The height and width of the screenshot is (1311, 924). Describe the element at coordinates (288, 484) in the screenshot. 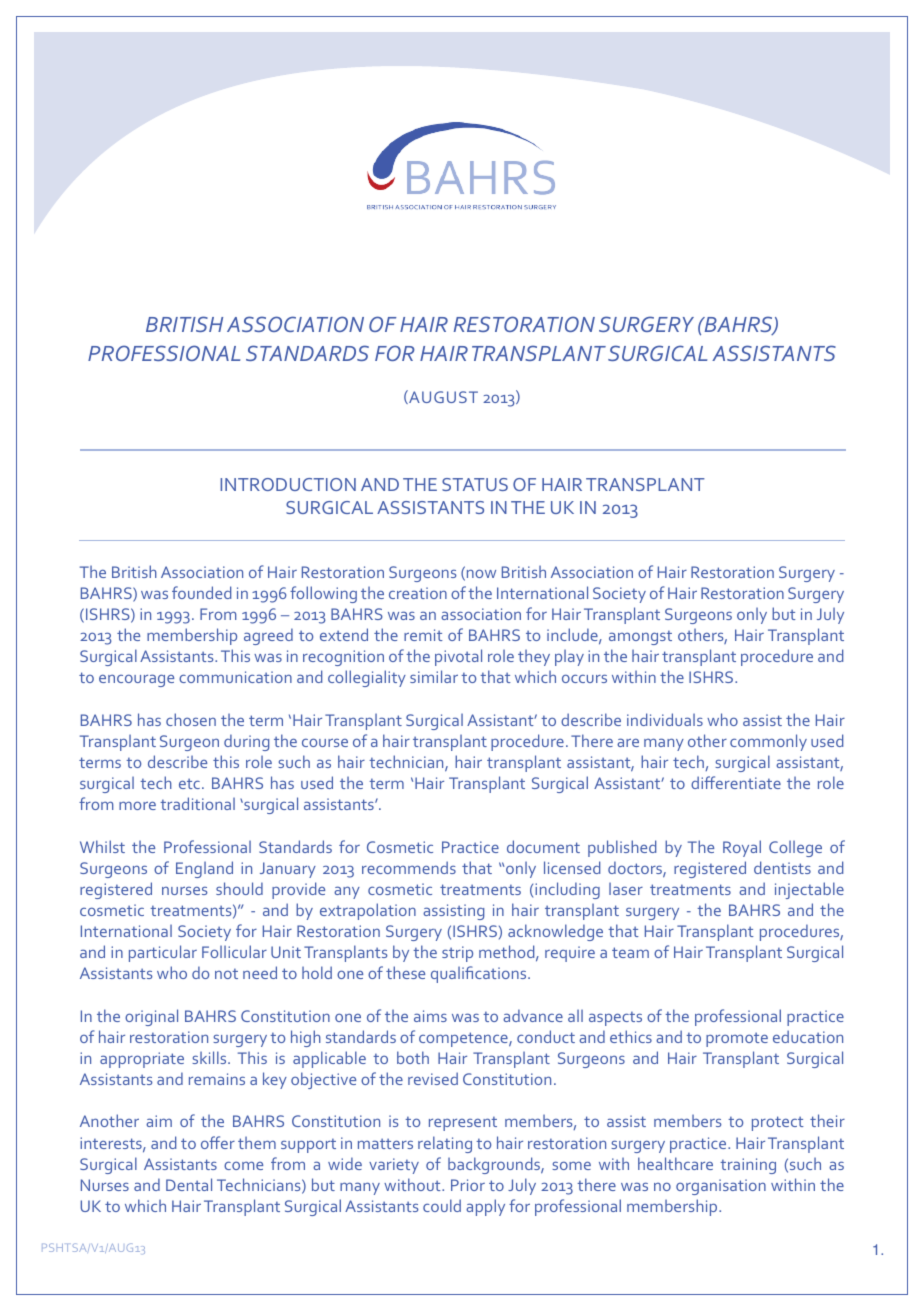

I see `INTRODUCTION` at that location.
